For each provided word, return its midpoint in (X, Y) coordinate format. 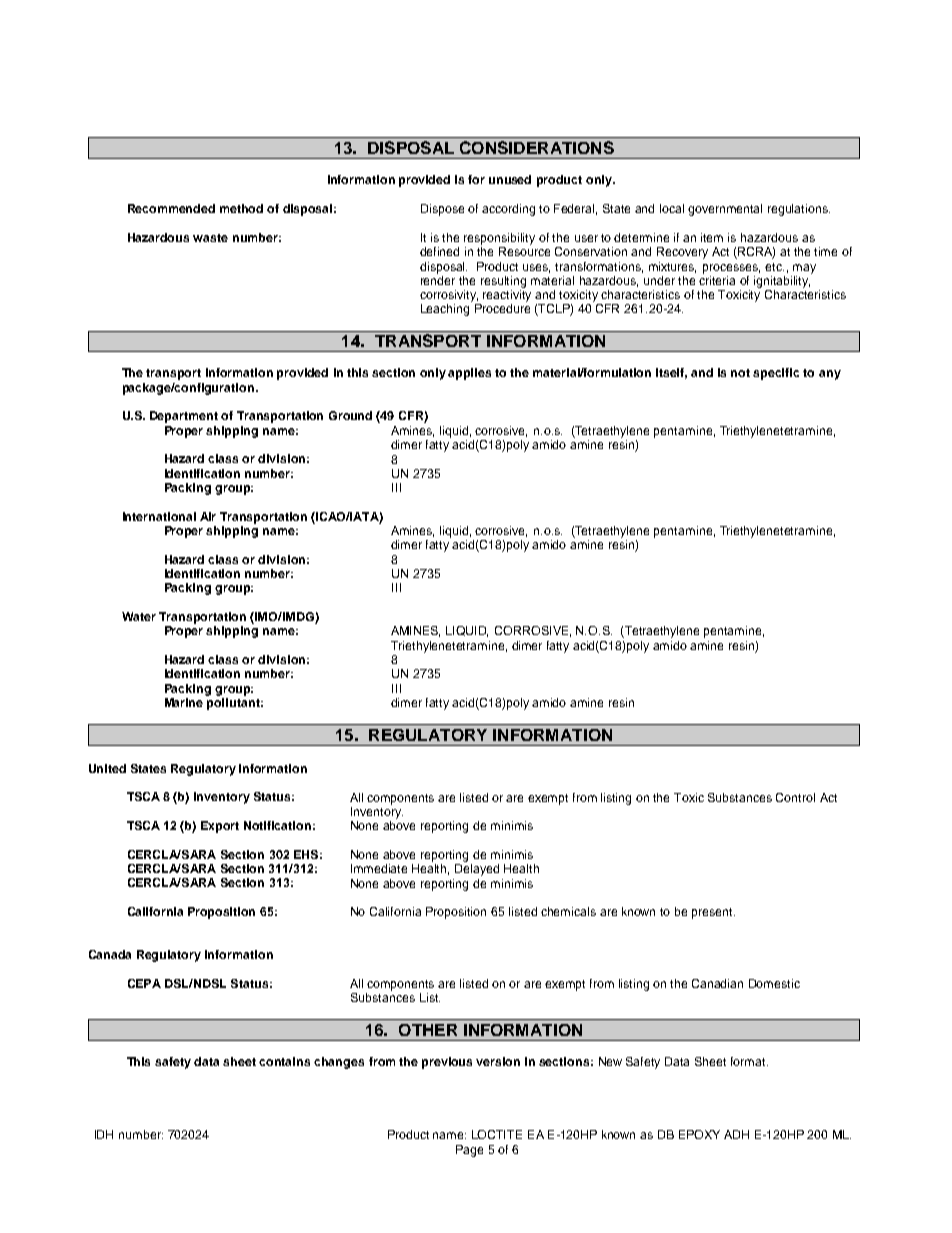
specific (776, 374)
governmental (725, 210)
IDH (104, 1134)
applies (469, 374)
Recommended (171, 208)
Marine (184, 702)
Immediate (379, 868)
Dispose (442, 210)
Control (795, 797)
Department (184, 417)
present (713, 913)
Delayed (477, 870)
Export (220, 827)
